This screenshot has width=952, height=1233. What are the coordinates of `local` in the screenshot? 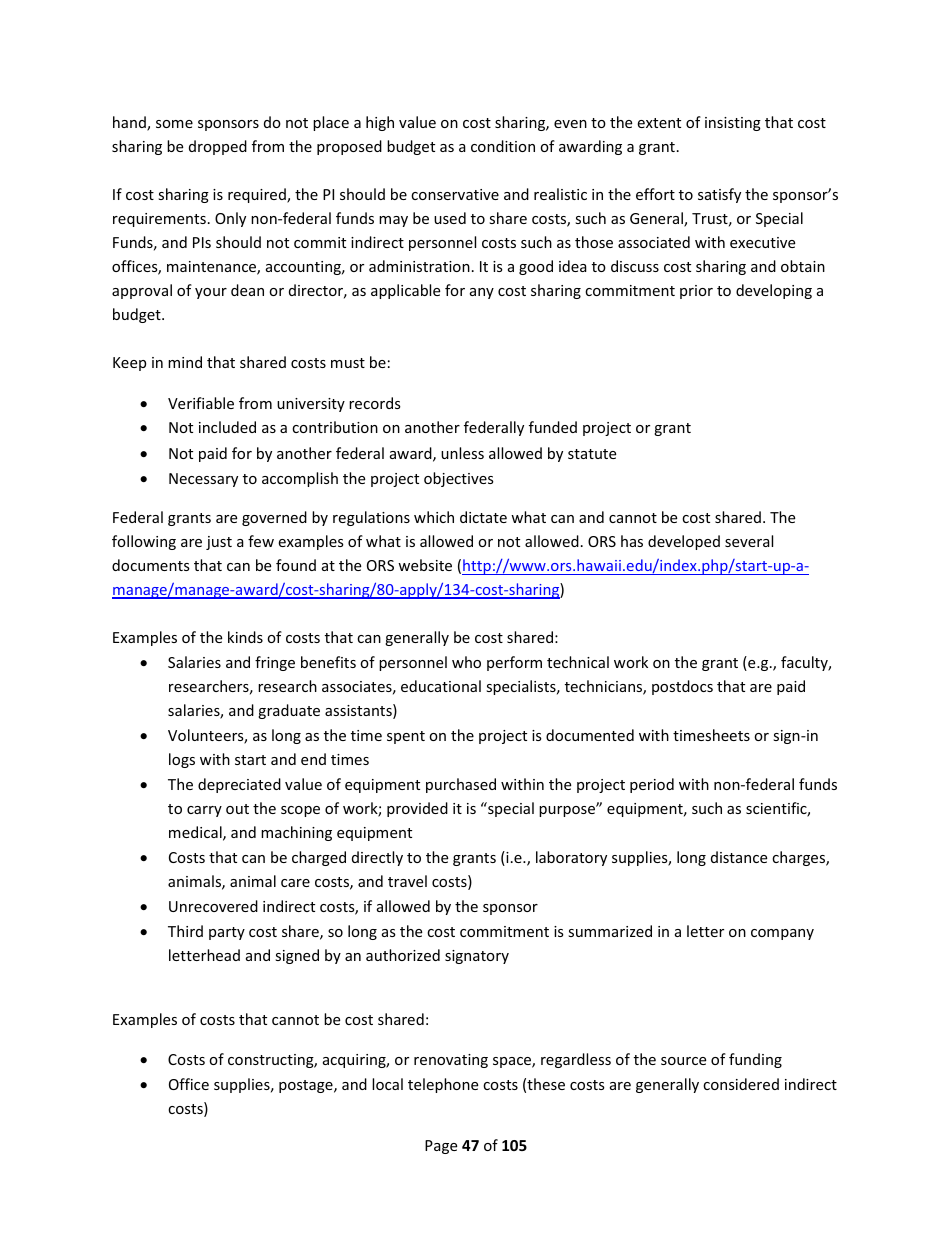 It's located at (387, 1084).
